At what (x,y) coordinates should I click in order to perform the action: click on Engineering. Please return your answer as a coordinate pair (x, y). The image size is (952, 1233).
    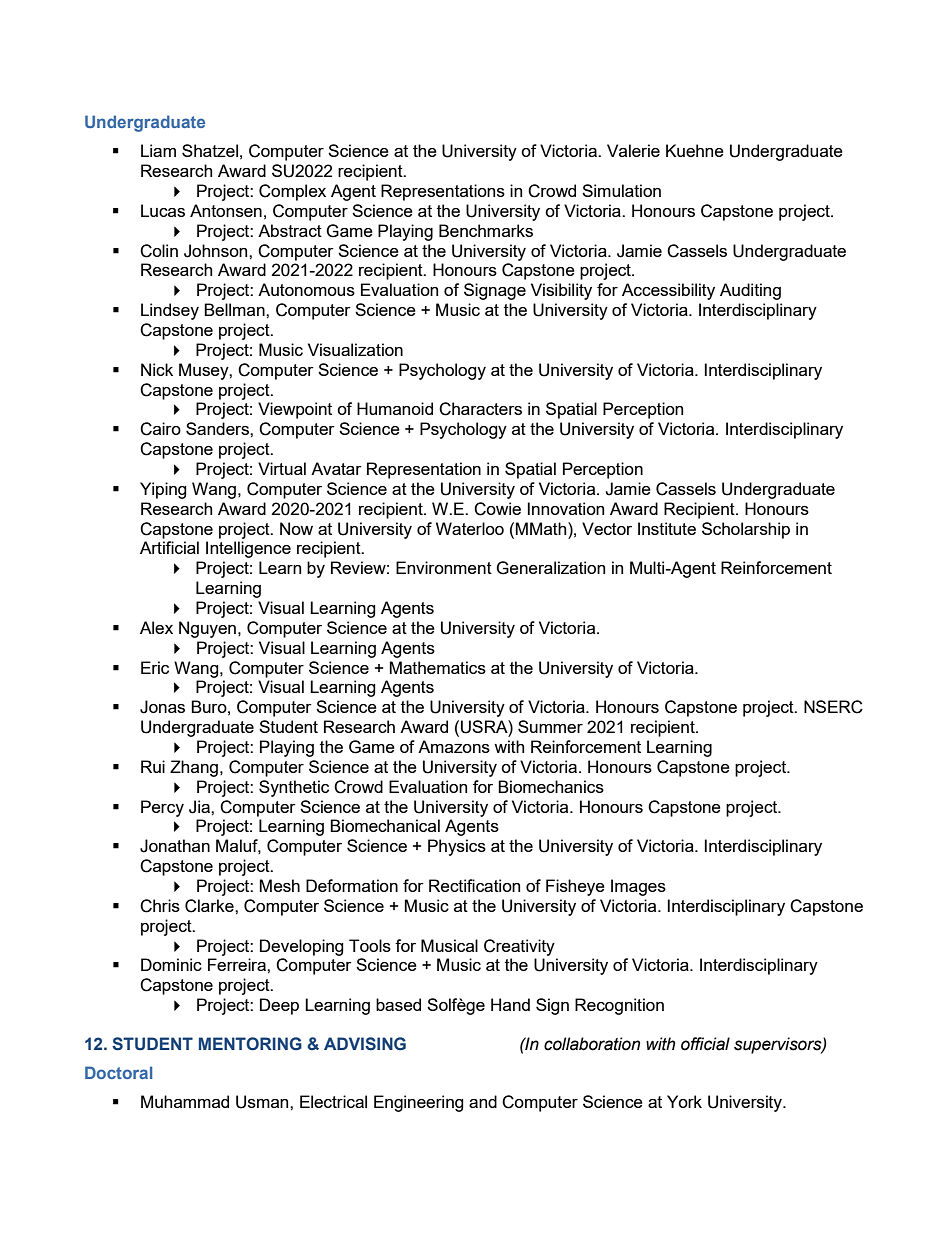
    Looking at the image, I should click on (419, 1103).
